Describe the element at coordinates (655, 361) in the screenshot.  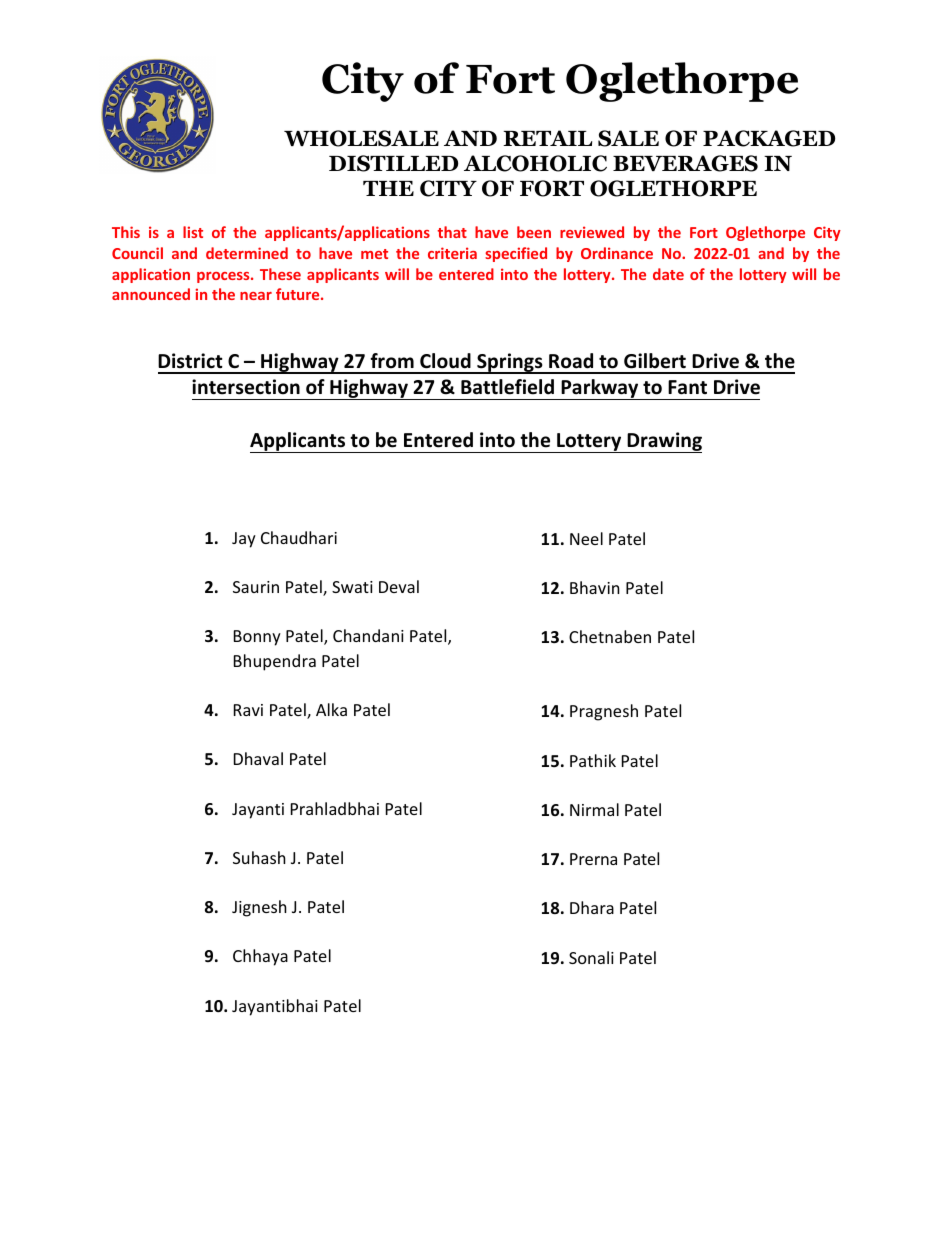
I see `Gilbert` at that location.
